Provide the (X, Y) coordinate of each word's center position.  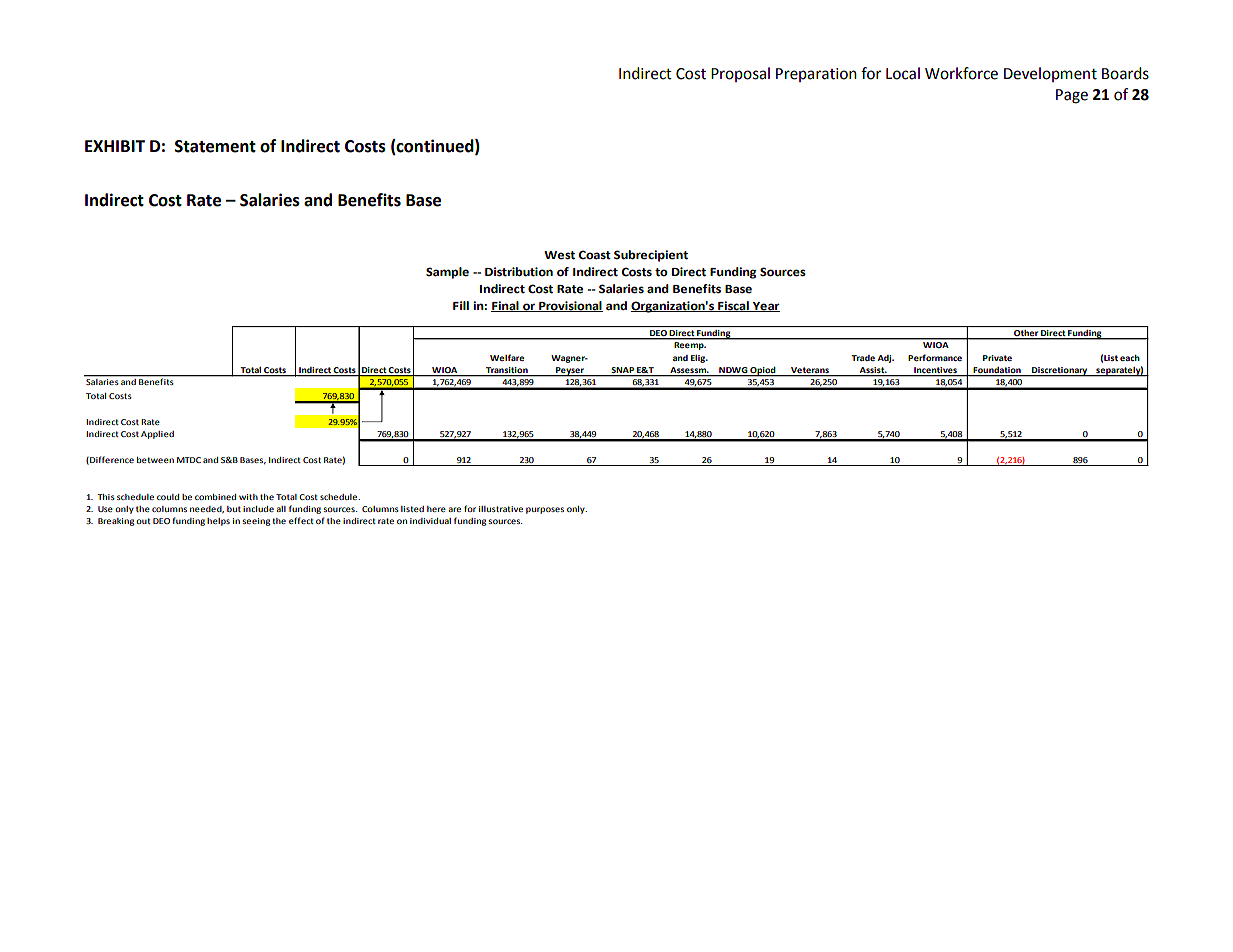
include (258, 509)
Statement (215, 146)
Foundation (997, 371)
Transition (507, 371)
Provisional (570, 306)
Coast (594, 255)
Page (1072, 96)
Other (1026, 334)
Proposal (740, 74)
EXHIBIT (115, 146)
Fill (461, 305)
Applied (157, 435)
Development (1050, 74)
